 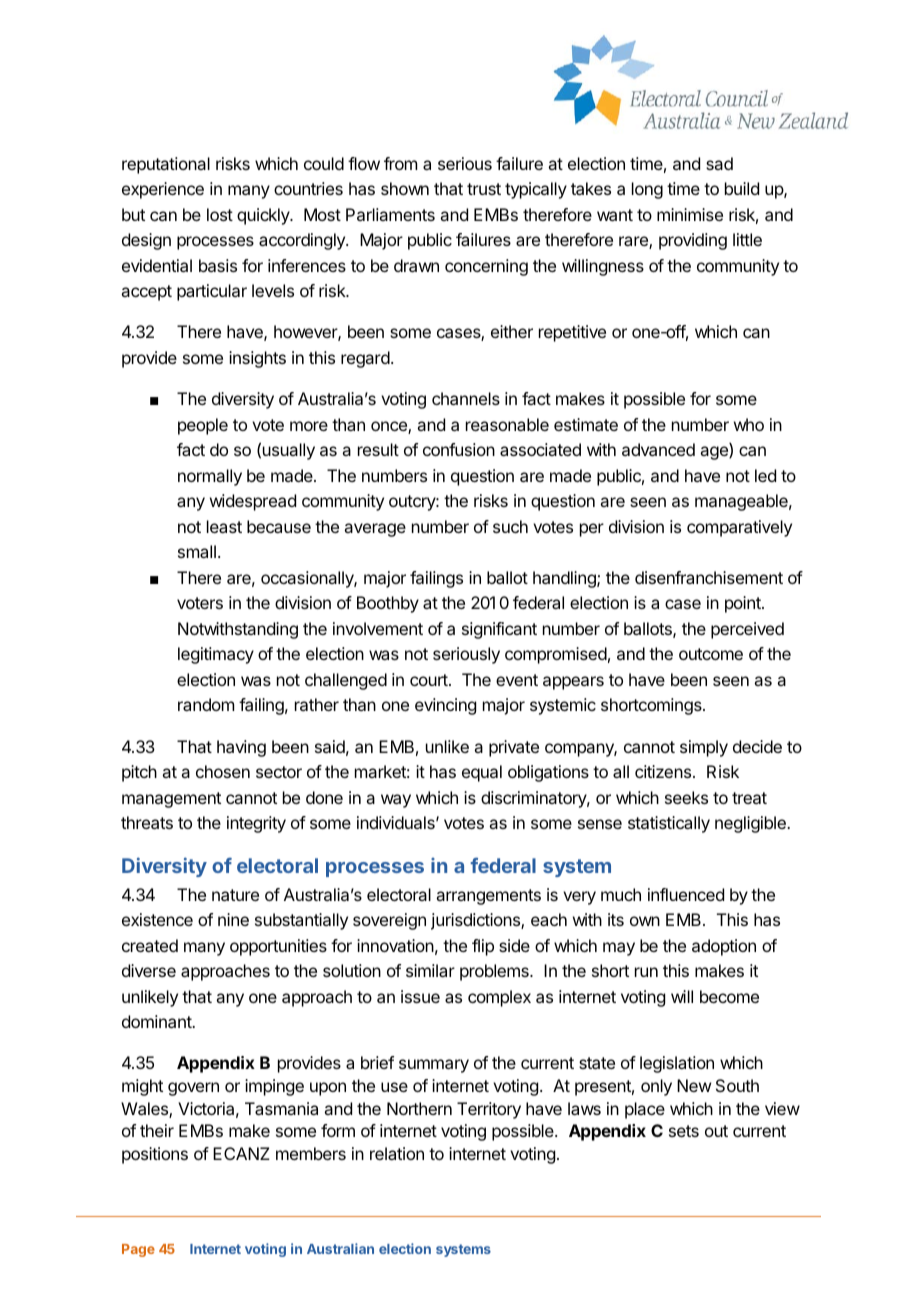 What do you see at coordinates (224, 526) in the page?
I see `least` at bounding box center [224, 526].
